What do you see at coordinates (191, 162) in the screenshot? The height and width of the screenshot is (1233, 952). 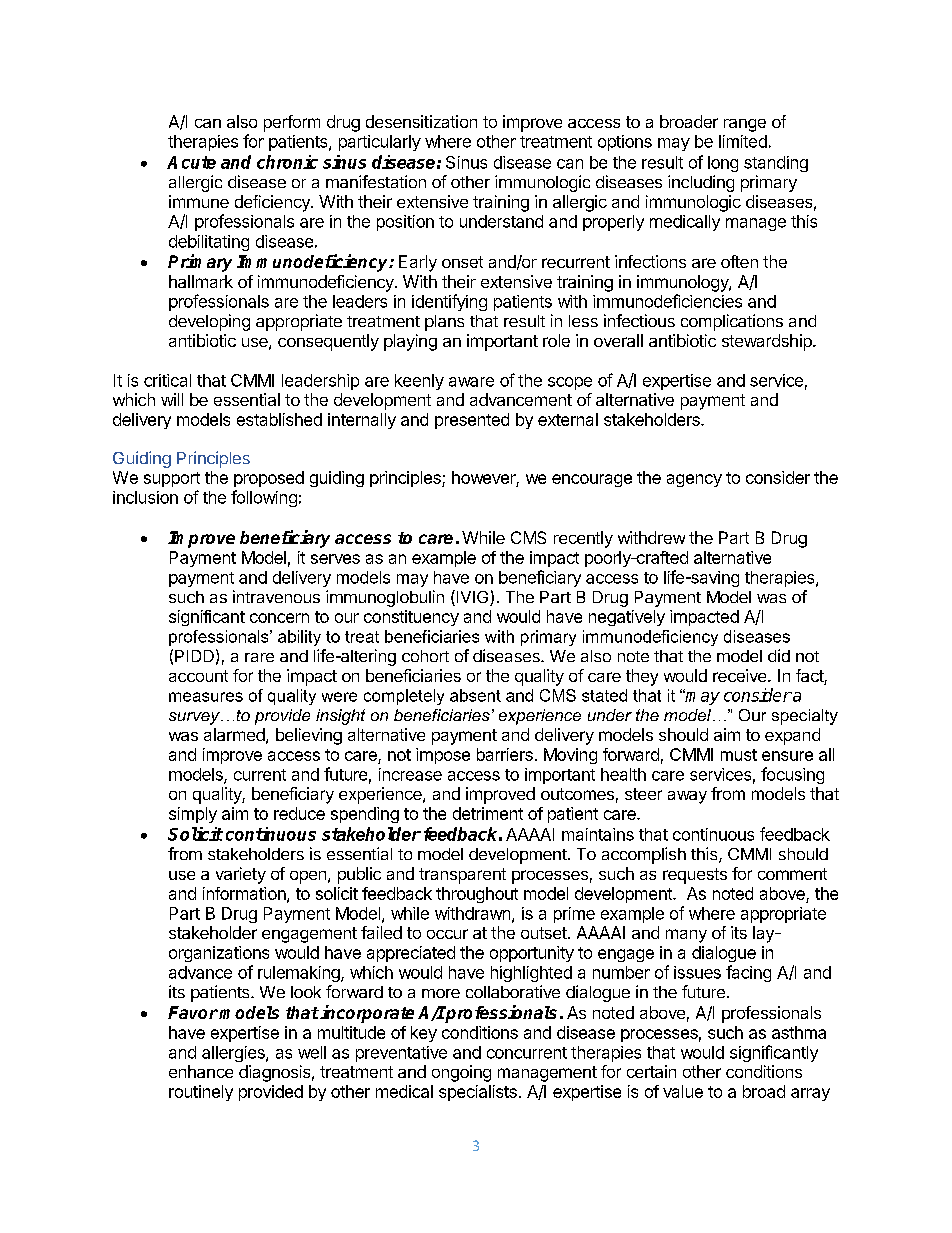 I see `Acute` at bounding box center [191, 162].
